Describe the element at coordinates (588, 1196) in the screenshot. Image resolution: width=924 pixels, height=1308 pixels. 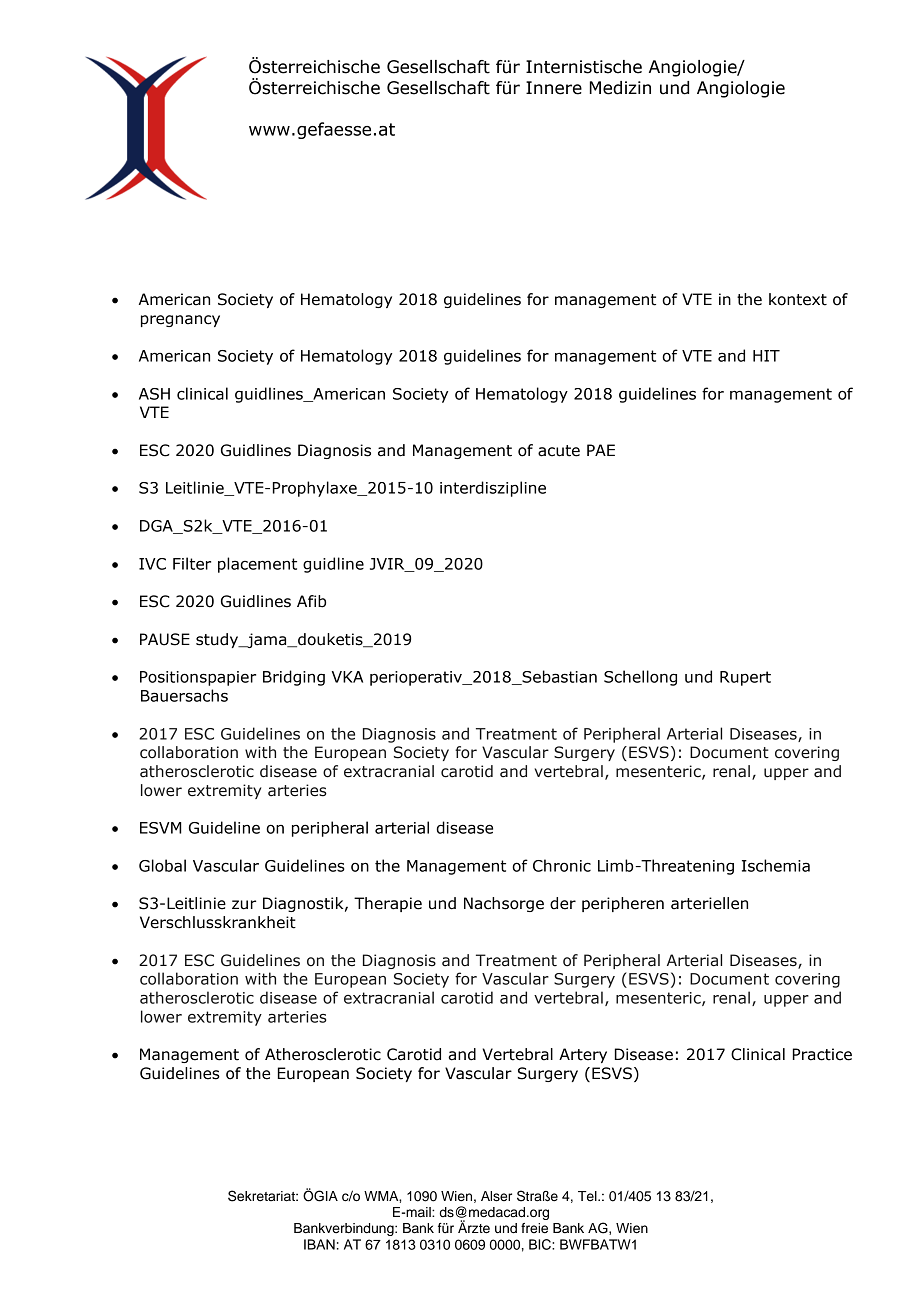
I see `Tel` at that location.
